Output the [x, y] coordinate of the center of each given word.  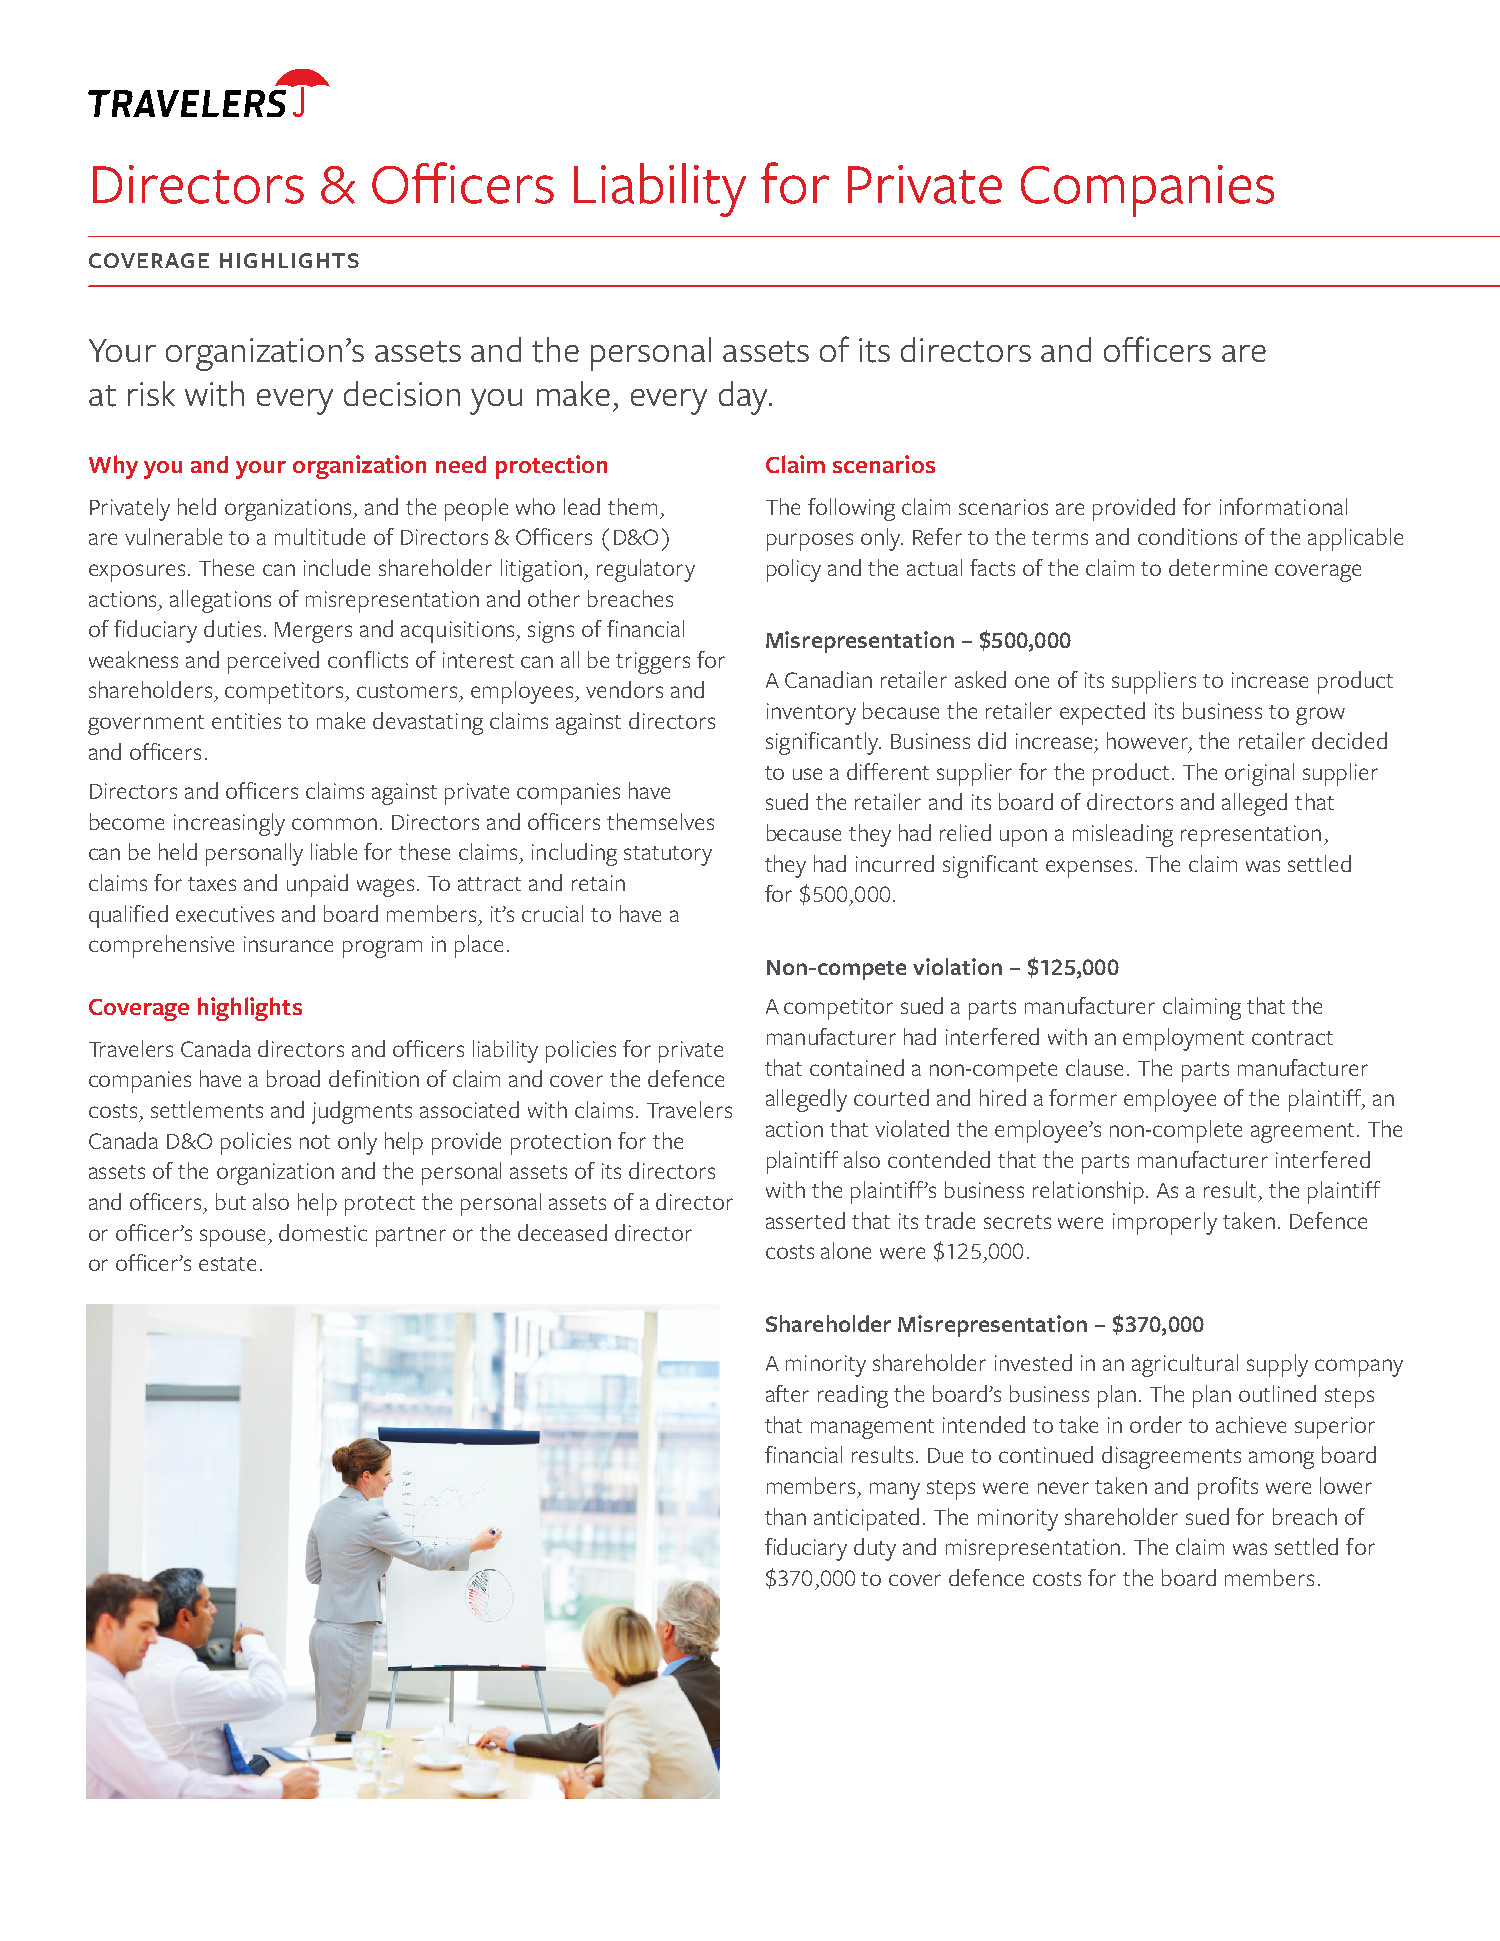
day [744, 398]
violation [957, 966]
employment [1183, 1039]
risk [151, 393]
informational [1283, 506]
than [785, 1516]
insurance [288, 944]
